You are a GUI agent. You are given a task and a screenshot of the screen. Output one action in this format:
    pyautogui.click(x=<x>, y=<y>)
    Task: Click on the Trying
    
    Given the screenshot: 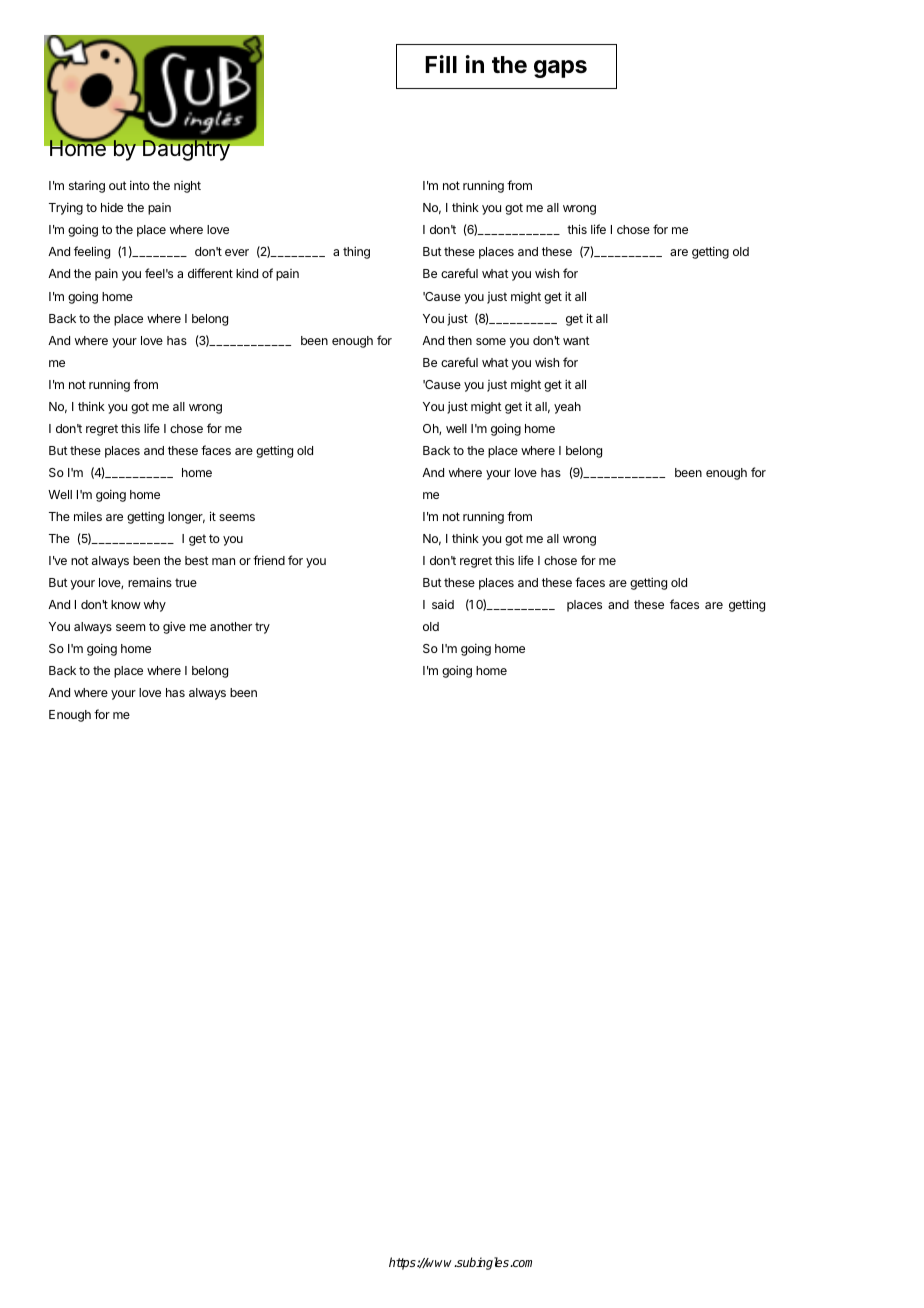 What is the action you would take?
    pyautogui.click(x=66, y=208)
